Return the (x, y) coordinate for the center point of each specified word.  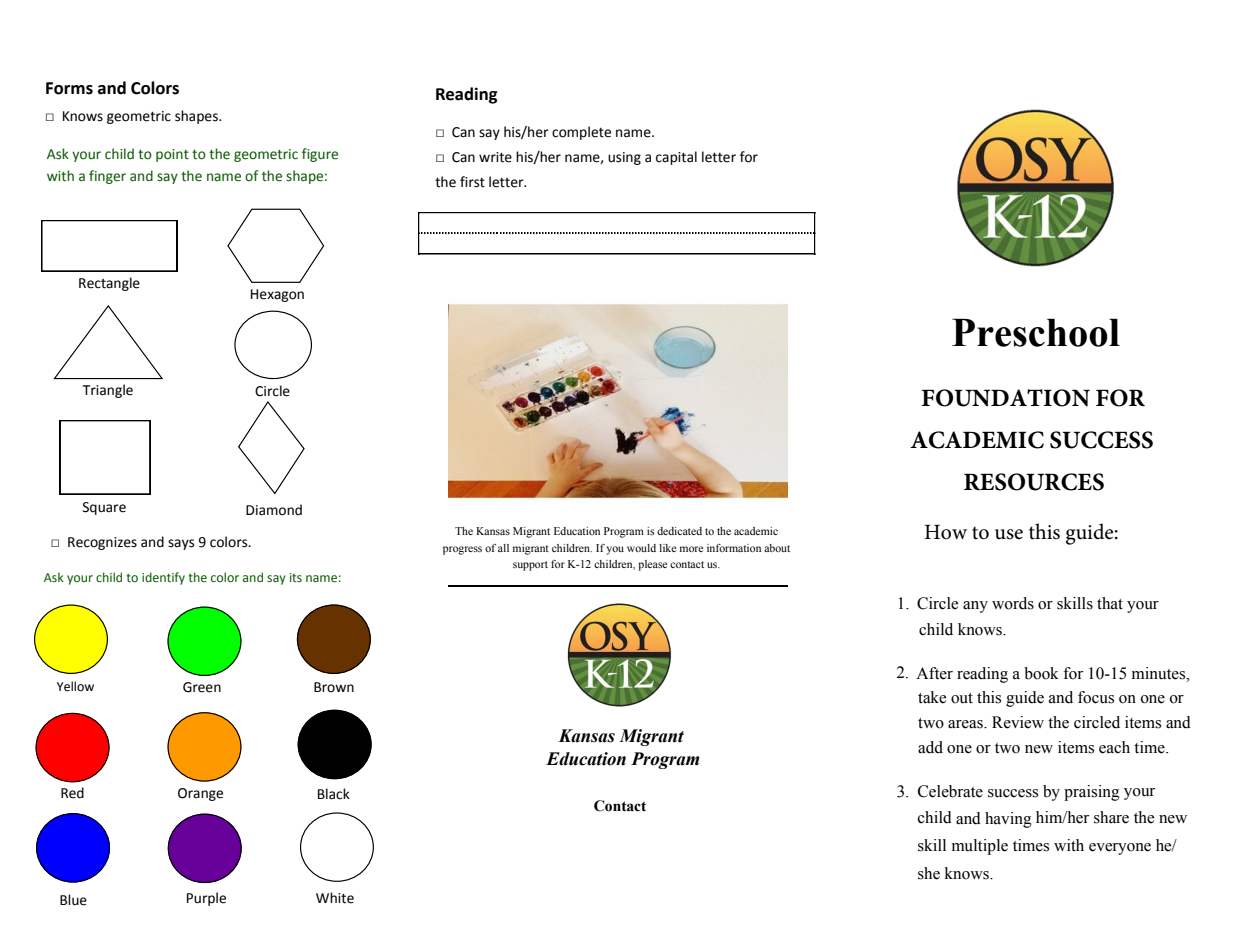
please (652, 565)
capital (676, 158)
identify (163, 578)
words (1013, 603)
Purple (206, 899)
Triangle (108, 391)
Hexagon (277, 295)
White (335, 898)
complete (581, 133)
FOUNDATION (1006, 398)
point (172, 155)
